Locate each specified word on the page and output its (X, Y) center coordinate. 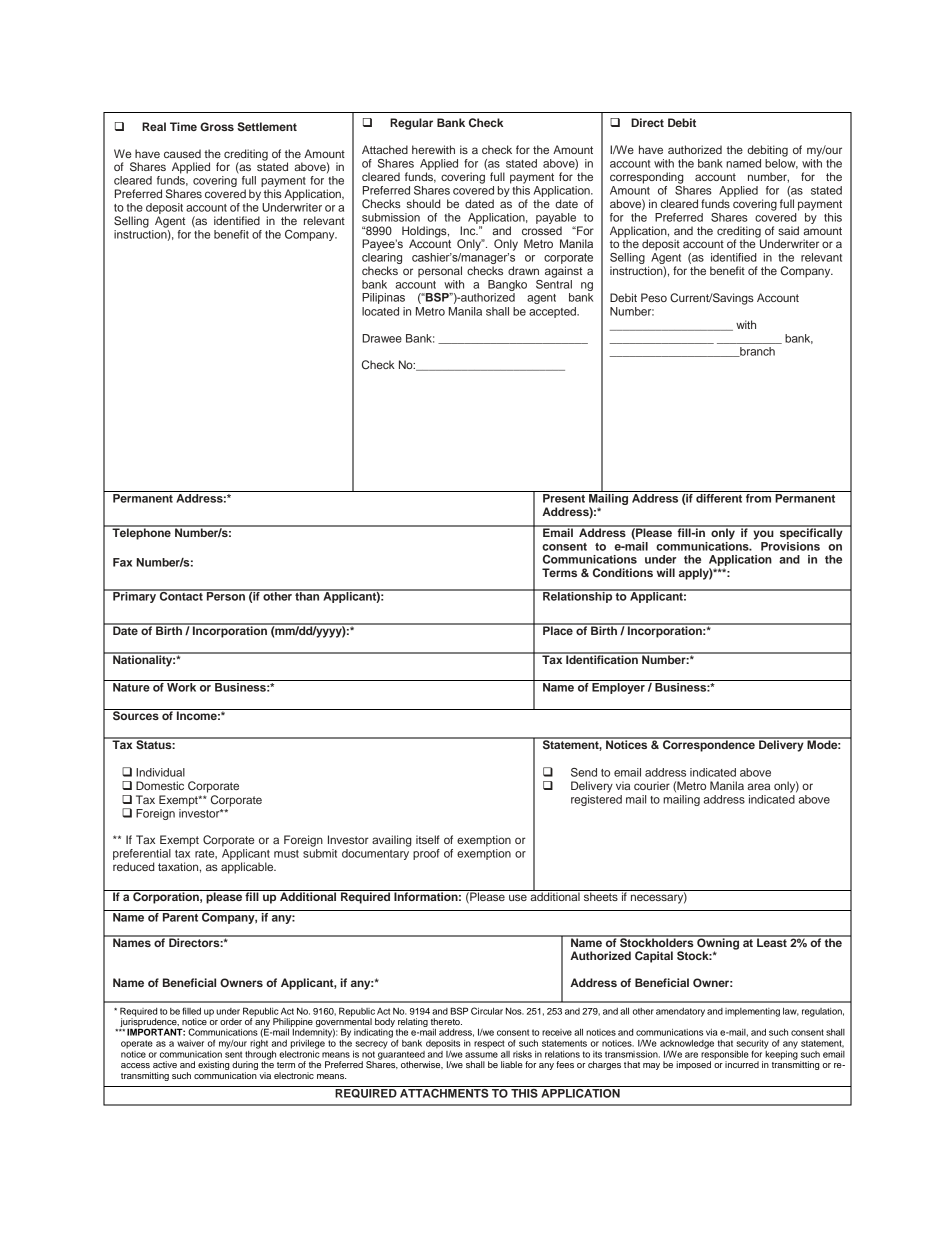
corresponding (647, 178)
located (380, 311)
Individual (160, 772)
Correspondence (709, 745)
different (719, 497)
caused (182, 153)
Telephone (141, 533)
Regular (411, 124)
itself (428, 839)
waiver (190, 1043)
